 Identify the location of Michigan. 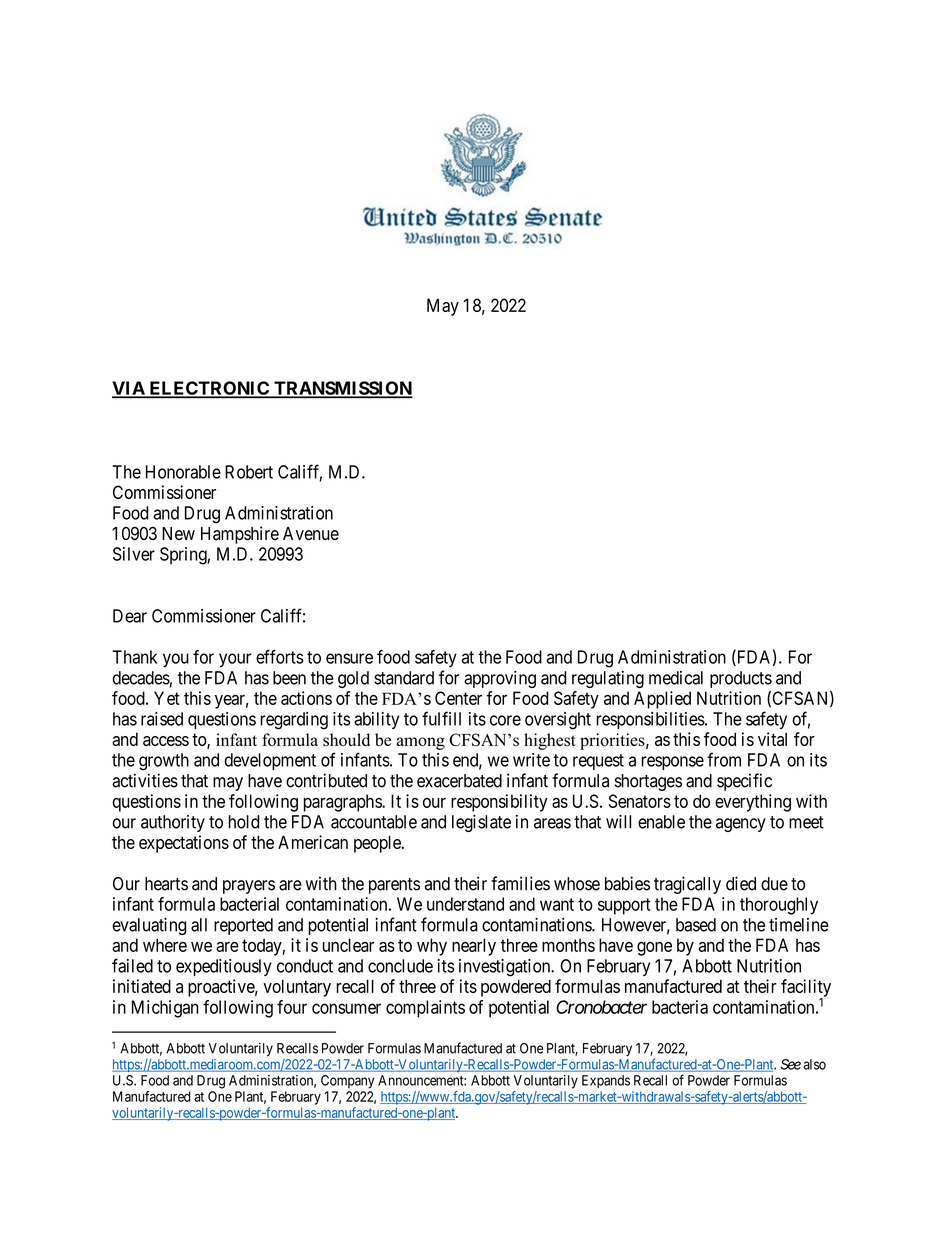
(165, 1009).
